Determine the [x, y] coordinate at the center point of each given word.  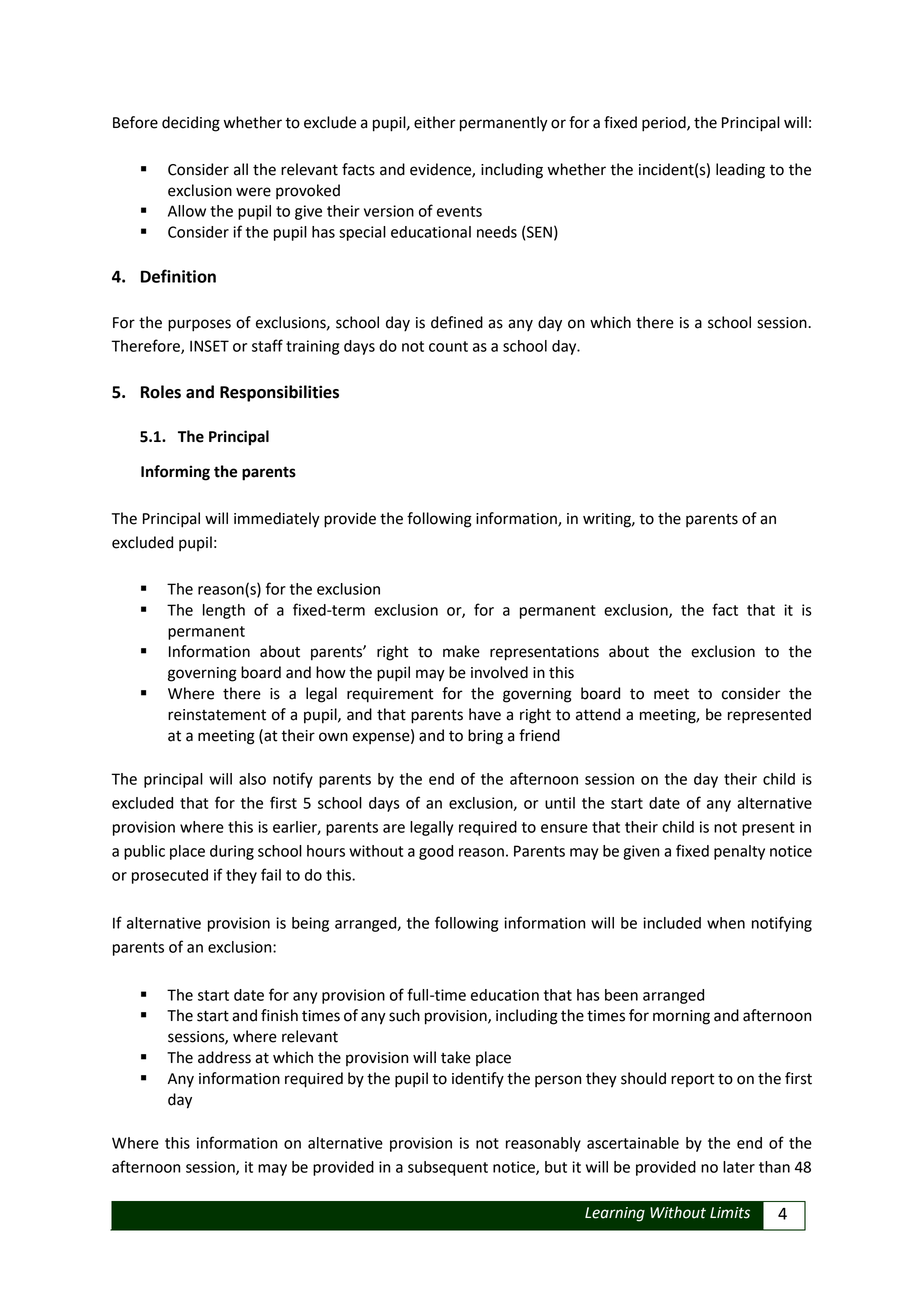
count [448, 346]
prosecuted [170, 876]
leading [740, 171]
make [461, 651]
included [672, 923]
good [436, 852]
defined [457, 322]
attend [598, 714]
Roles [161, 392]
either [435, 122]
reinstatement [217, 715]
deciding [191, 124]
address [224, 1057]
